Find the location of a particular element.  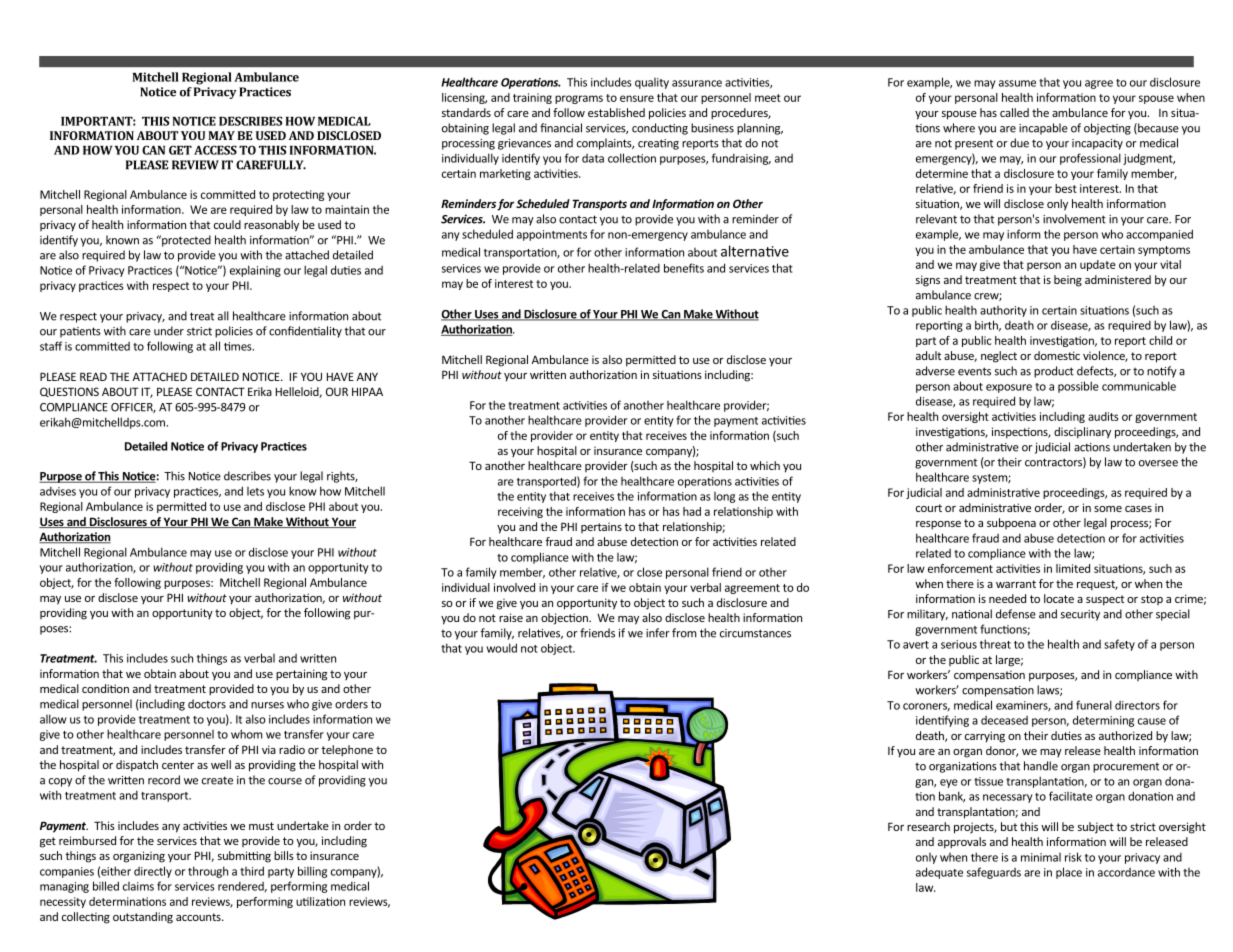

established is located at coordinates (616, 112).
